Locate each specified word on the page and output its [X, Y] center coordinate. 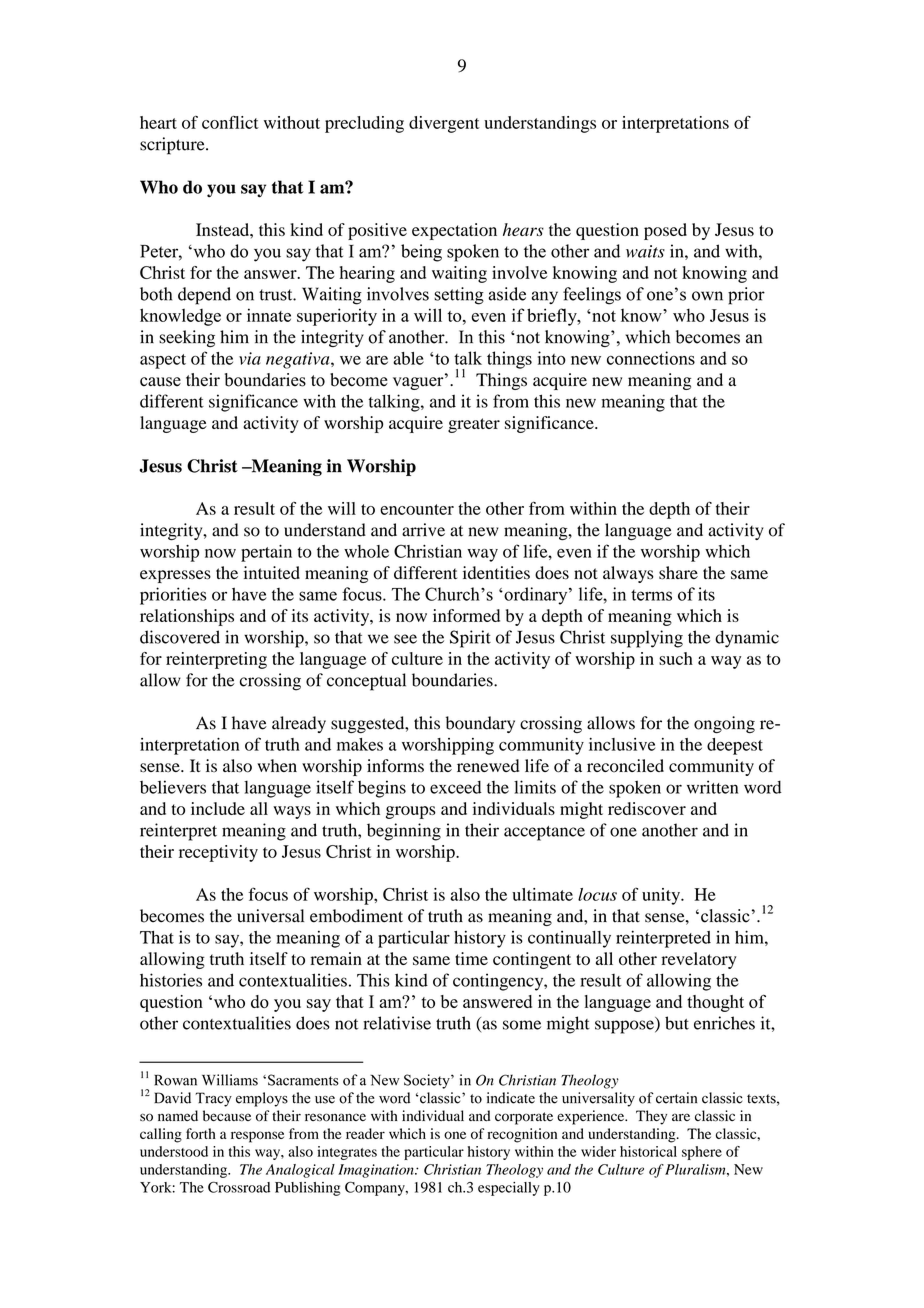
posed [665, 231]
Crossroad [239, 1187]
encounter [417, 509]
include [218, 808]
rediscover [647, 808]
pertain [266, 553]
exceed [456, 787]
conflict [230, 122]
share [678, 573]
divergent [444, 124]
